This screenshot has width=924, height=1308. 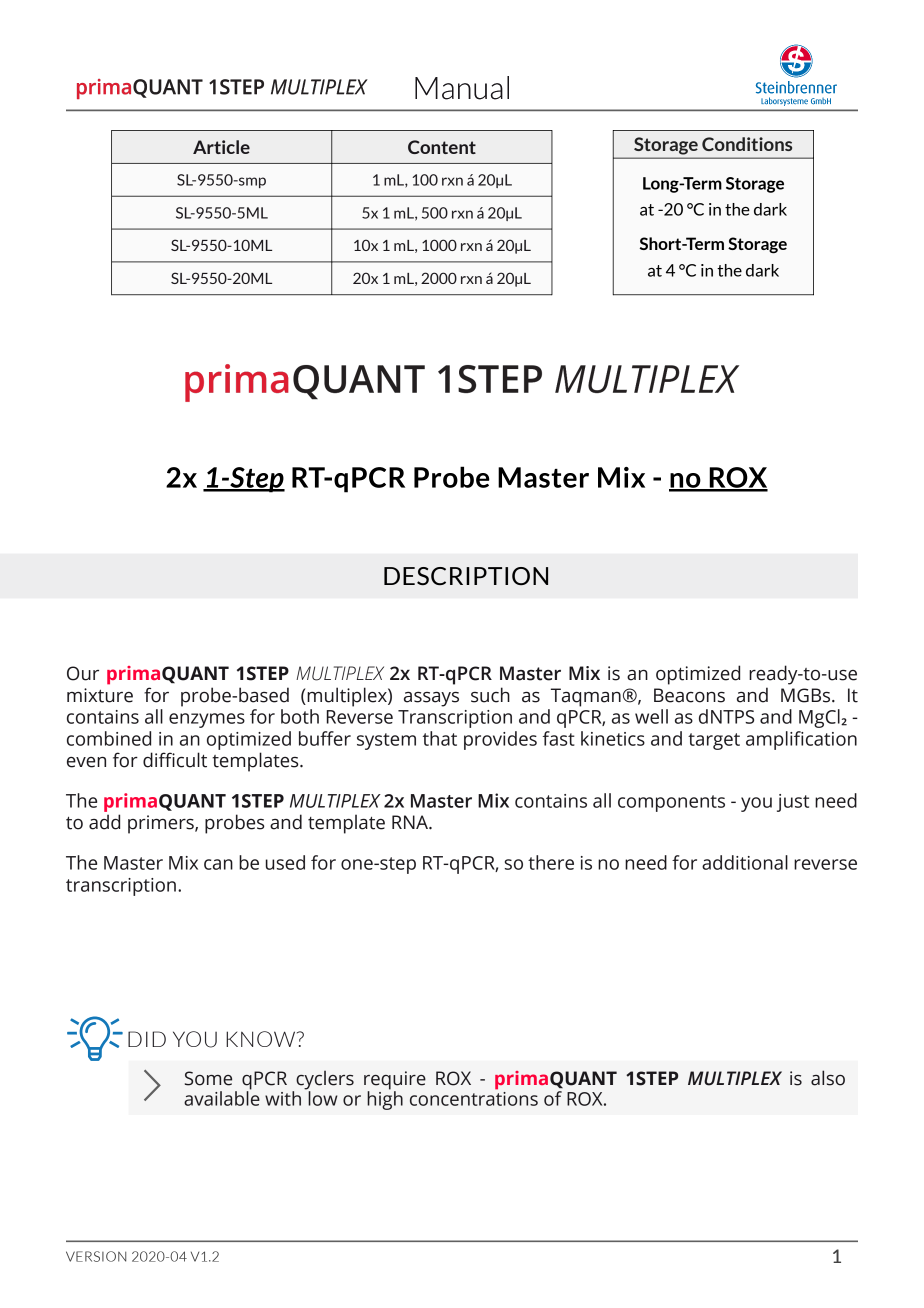 What do you see at coordinates (474, 1097) in the screenshot?
I see `concentrations` at bounding box center [474, 1097].
